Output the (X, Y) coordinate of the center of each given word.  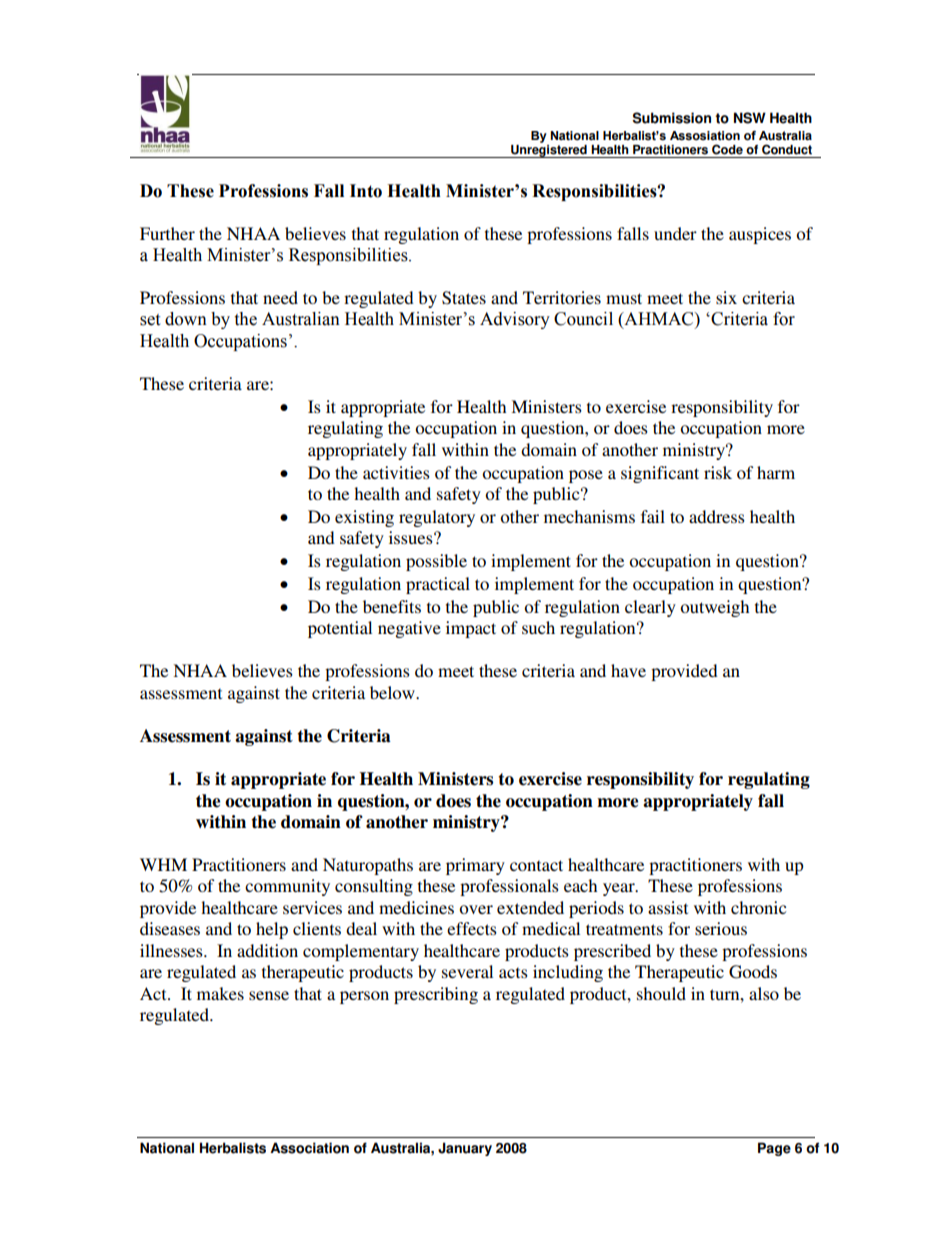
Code (727, 149)
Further (167, 233)
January (465, 1149)
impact (471, 629)
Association (309, 1148)
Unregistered (549, 151)
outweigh (714, 608)
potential (340, 629)
